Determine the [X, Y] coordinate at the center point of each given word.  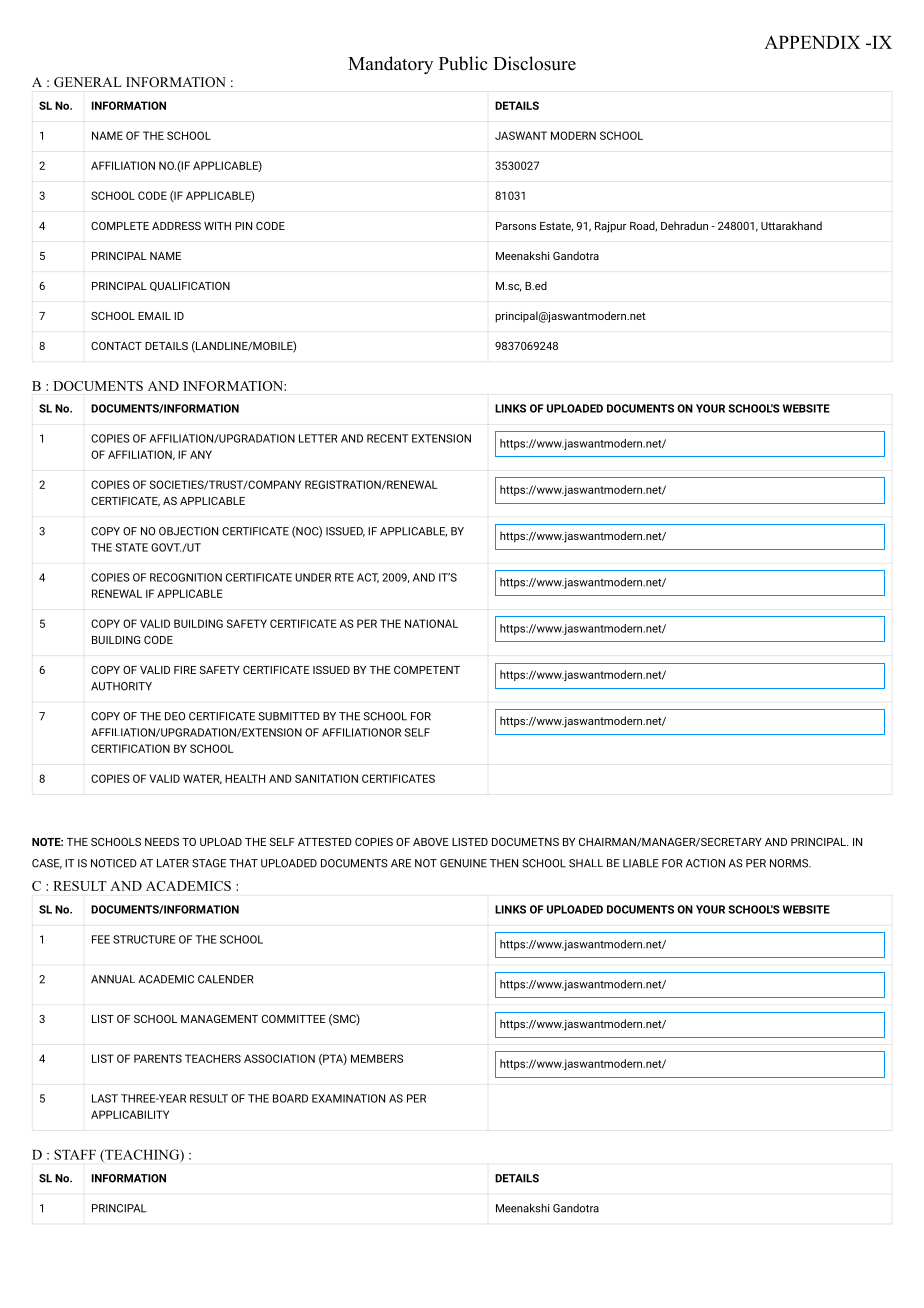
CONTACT [116, 346]
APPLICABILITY [130, 1114]
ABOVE [431, 842]
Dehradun [684, 225]
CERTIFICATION [130, 748]
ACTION [705, 863]
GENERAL [88, 82]
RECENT [387, 438]
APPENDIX [812, 42]
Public [463, 63]
